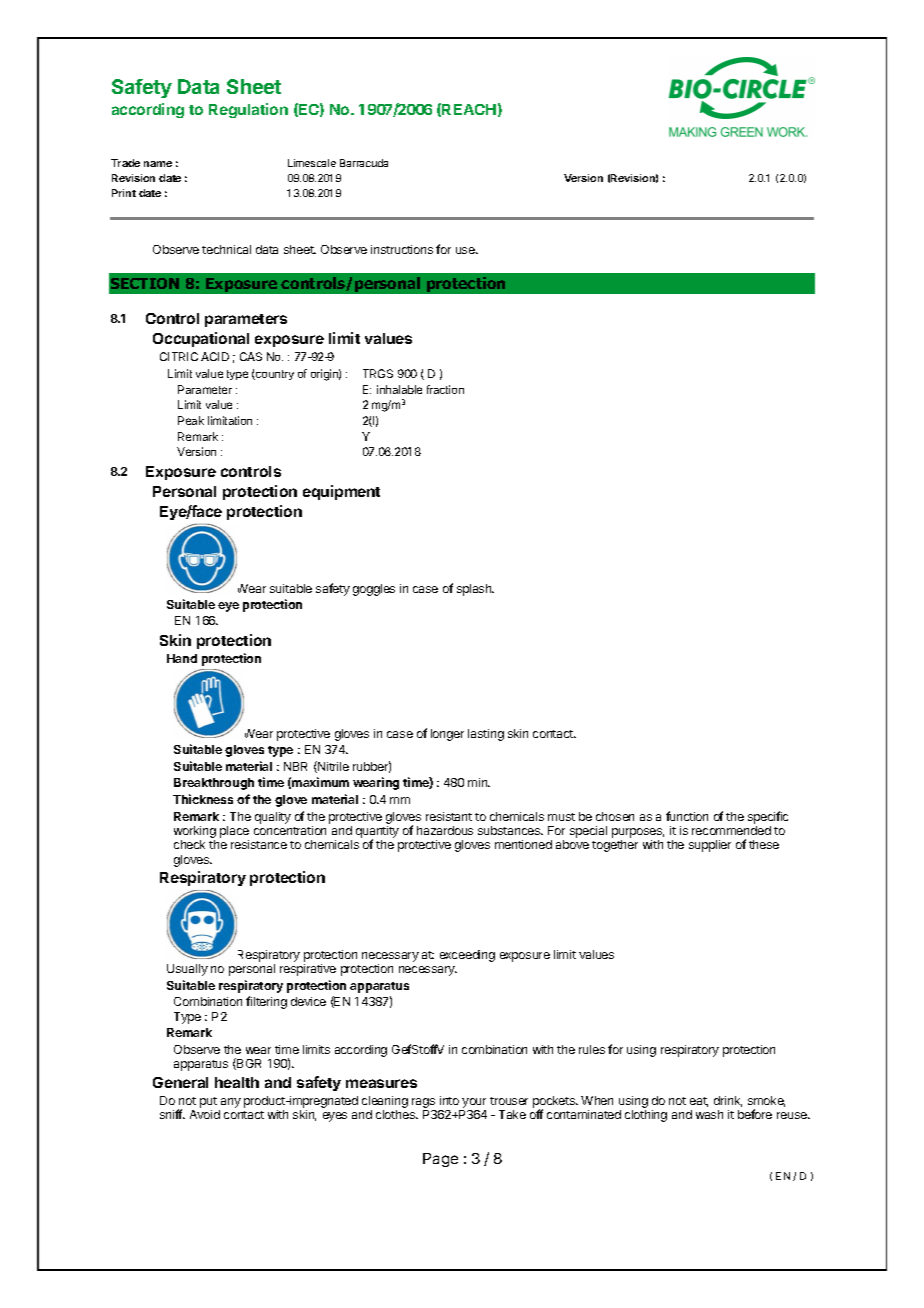  I want to click on name, so click(158, 164).
